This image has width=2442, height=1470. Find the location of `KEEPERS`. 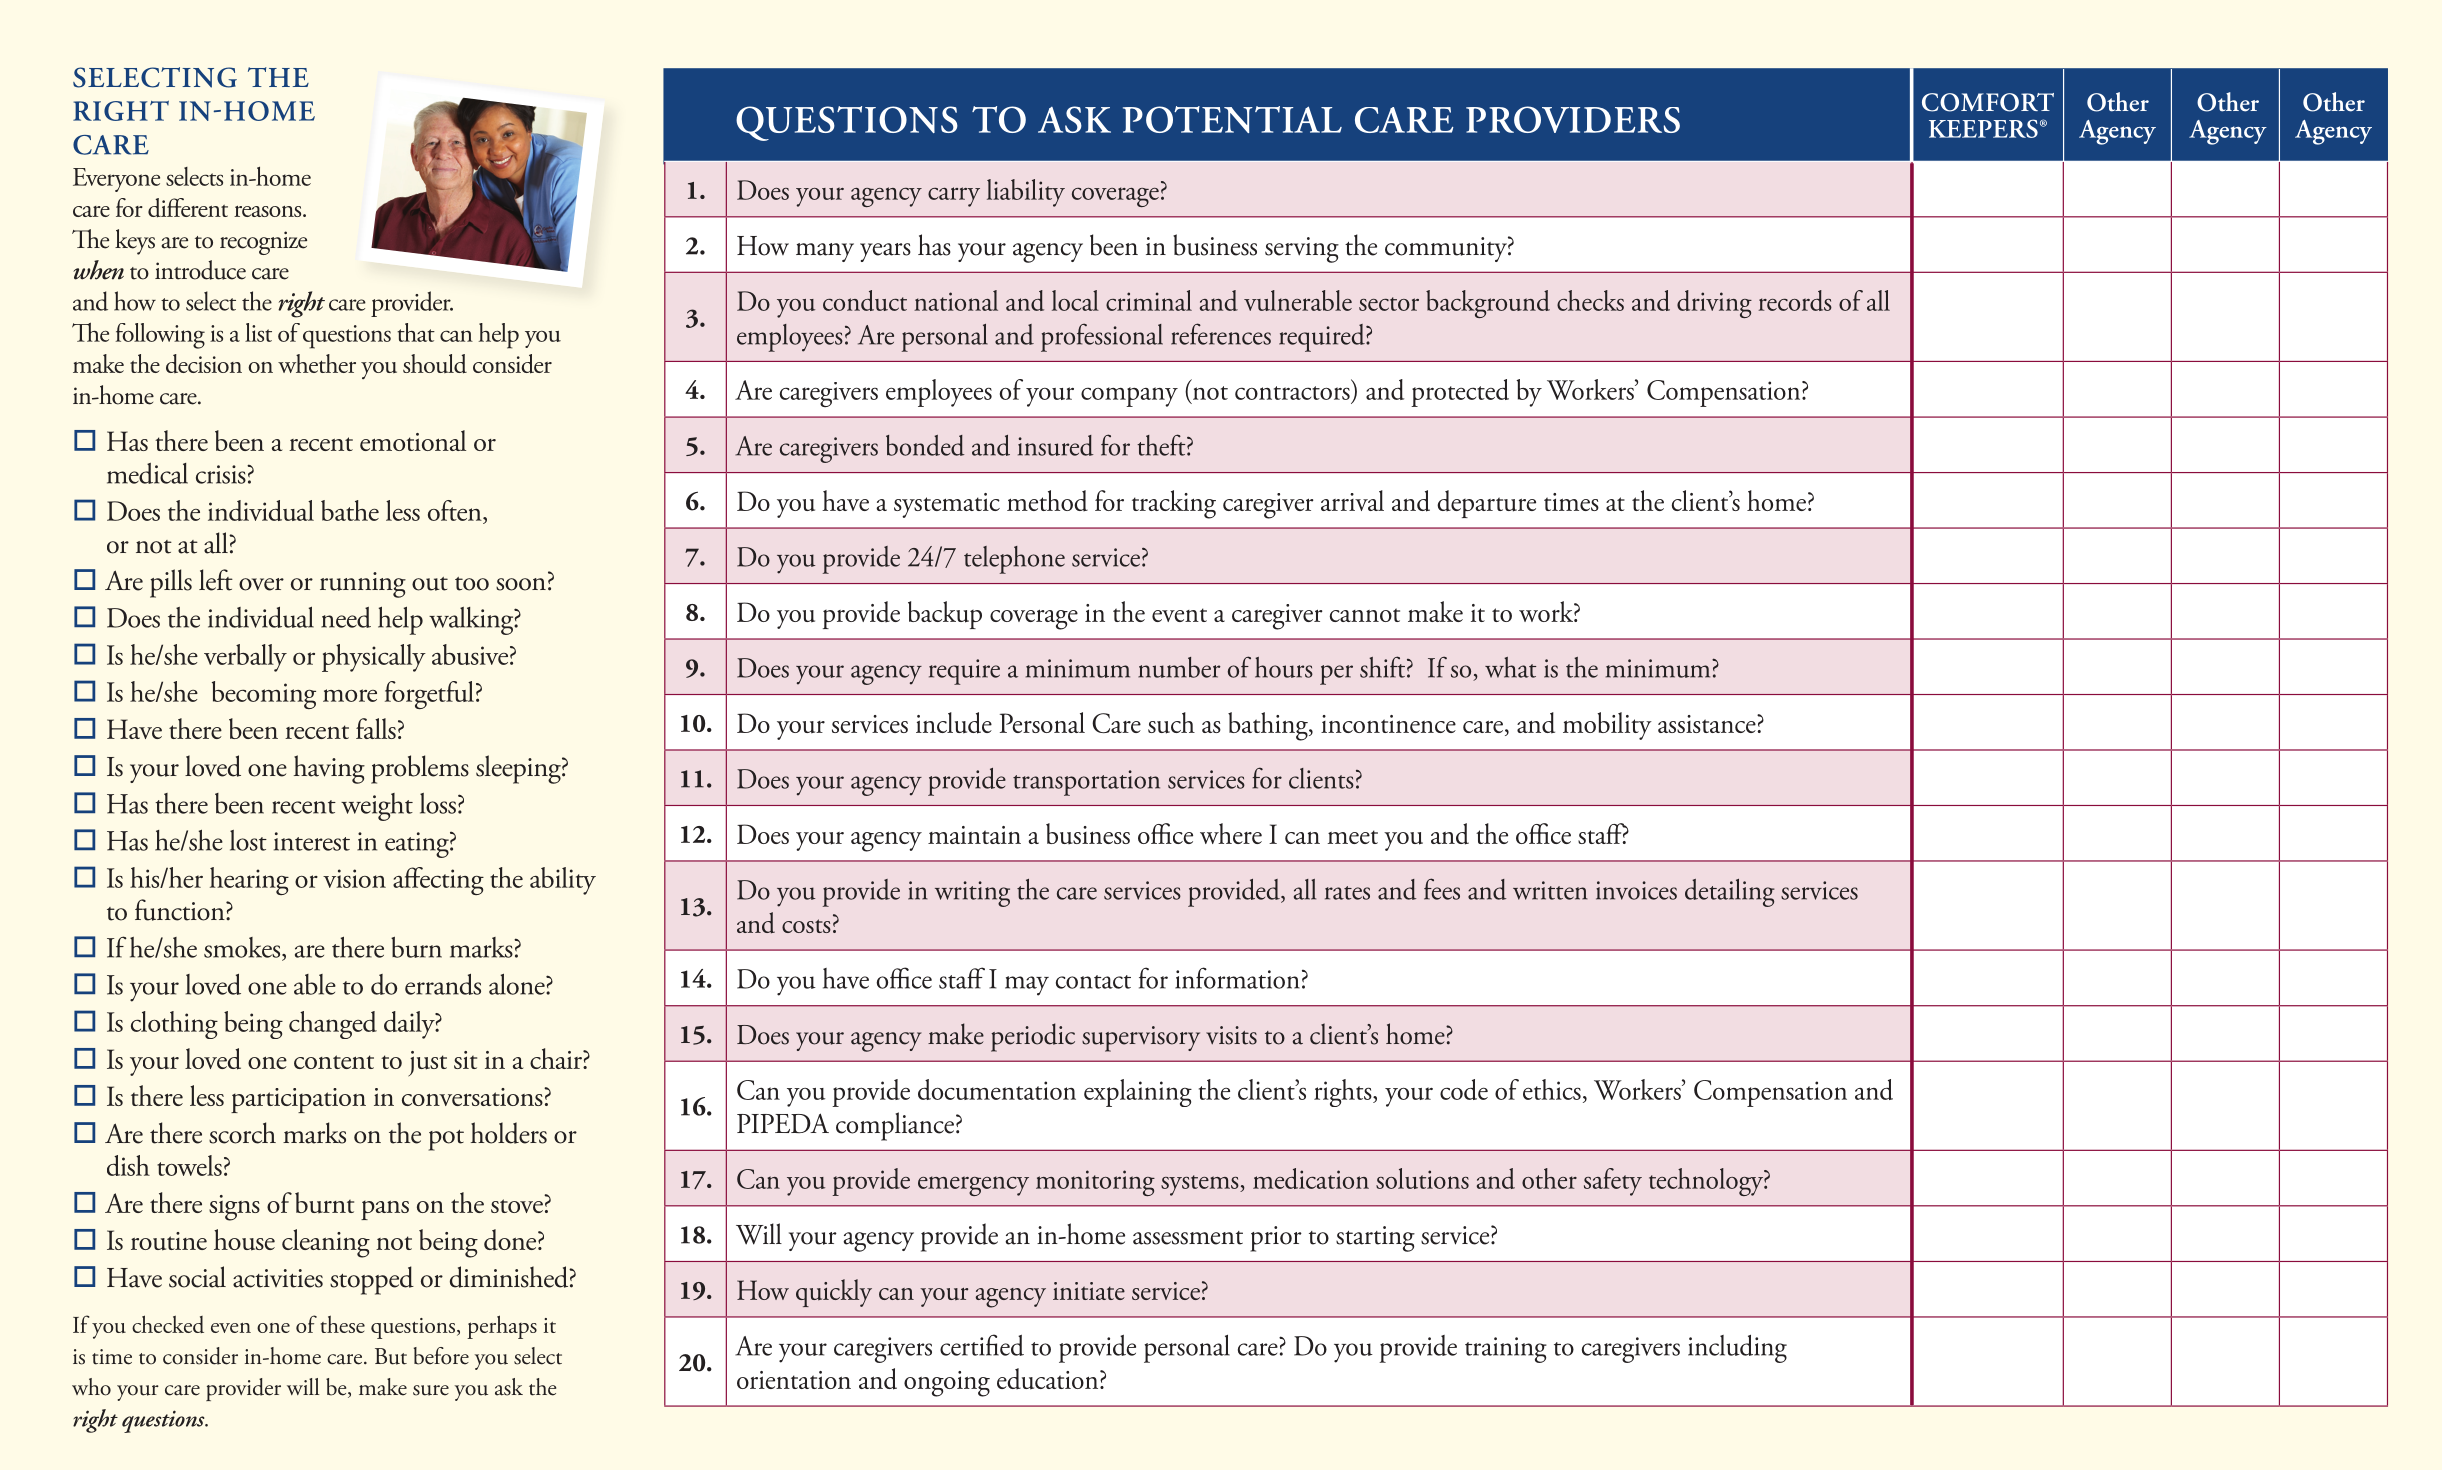

KEEPERS is located at coordinates (1983, 128).
